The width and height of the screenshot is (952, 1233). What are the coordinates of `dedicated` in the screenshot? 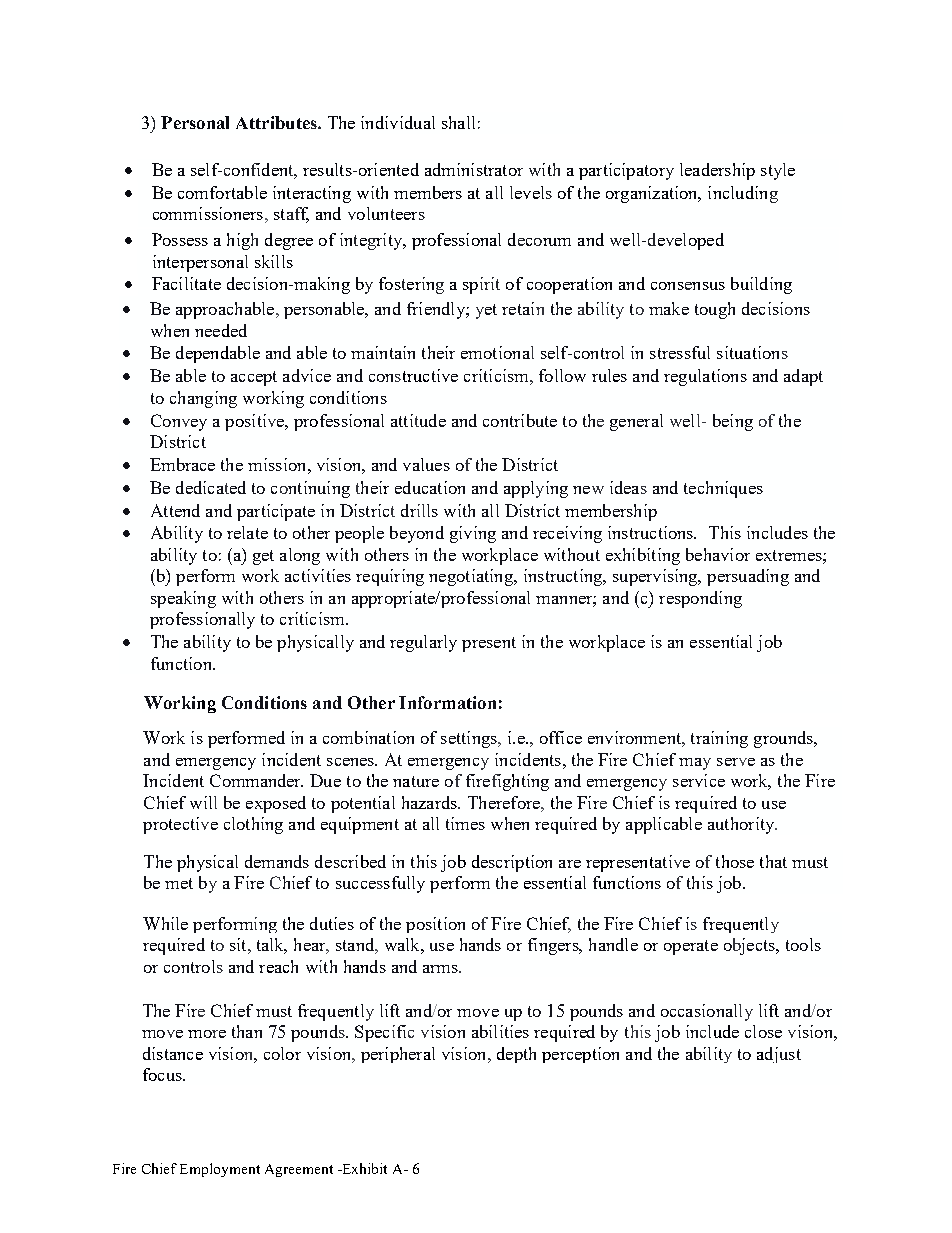 It's located at (211, 487).
